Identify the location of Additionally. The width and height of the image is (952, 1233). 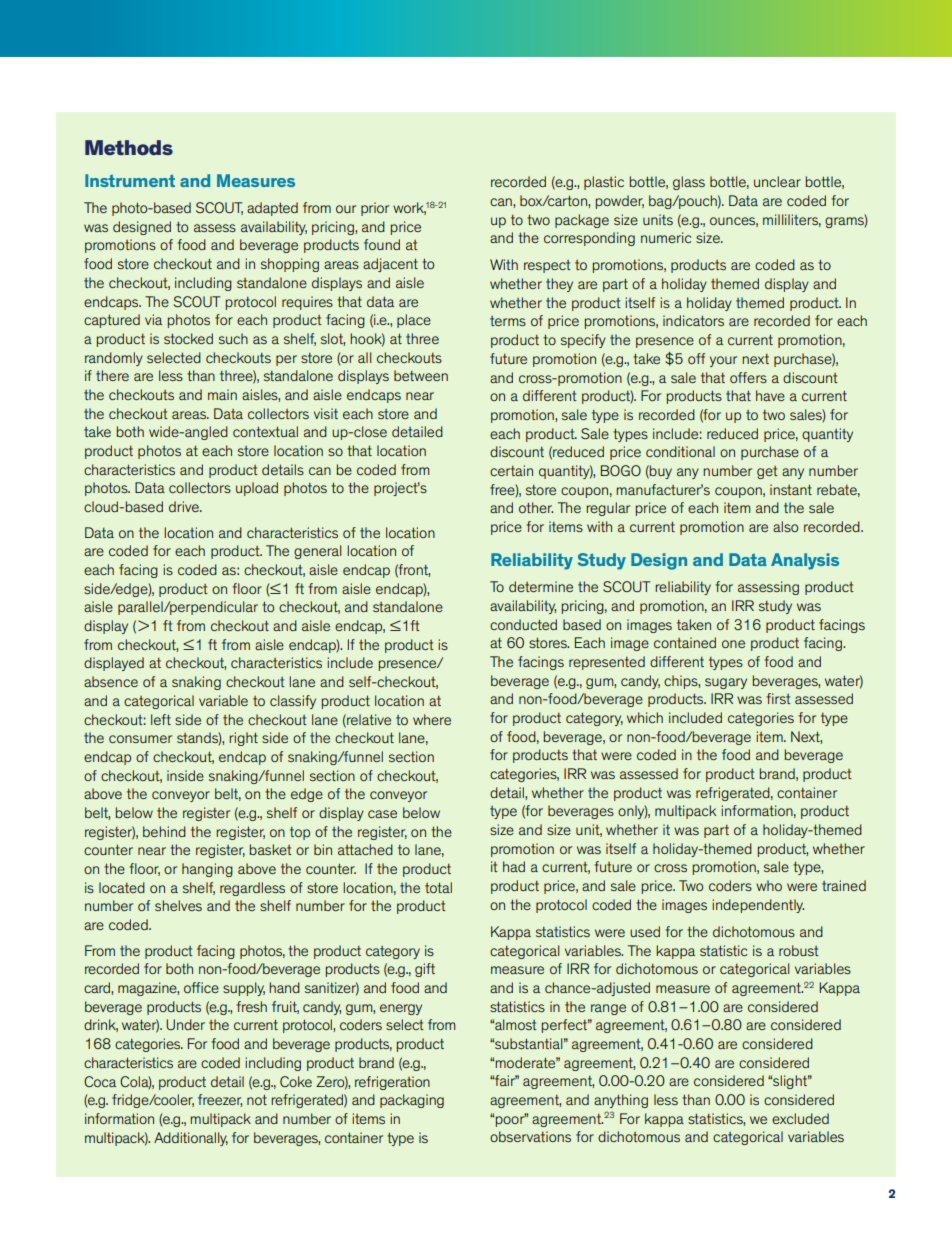
(191, 1139).
